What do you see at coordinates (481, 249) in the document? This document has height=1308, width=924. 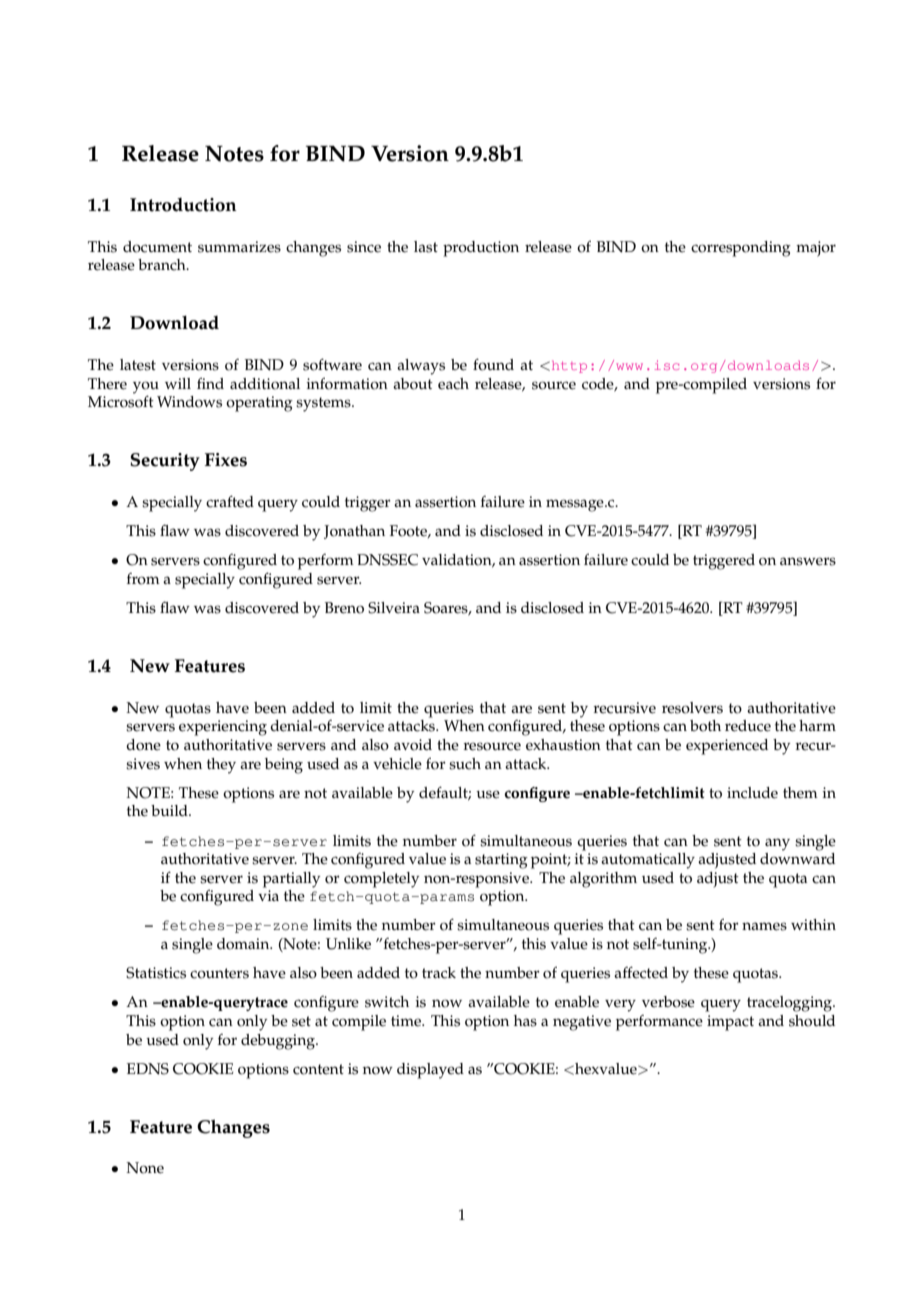 I see `production` at bounding box center [481, 249].
